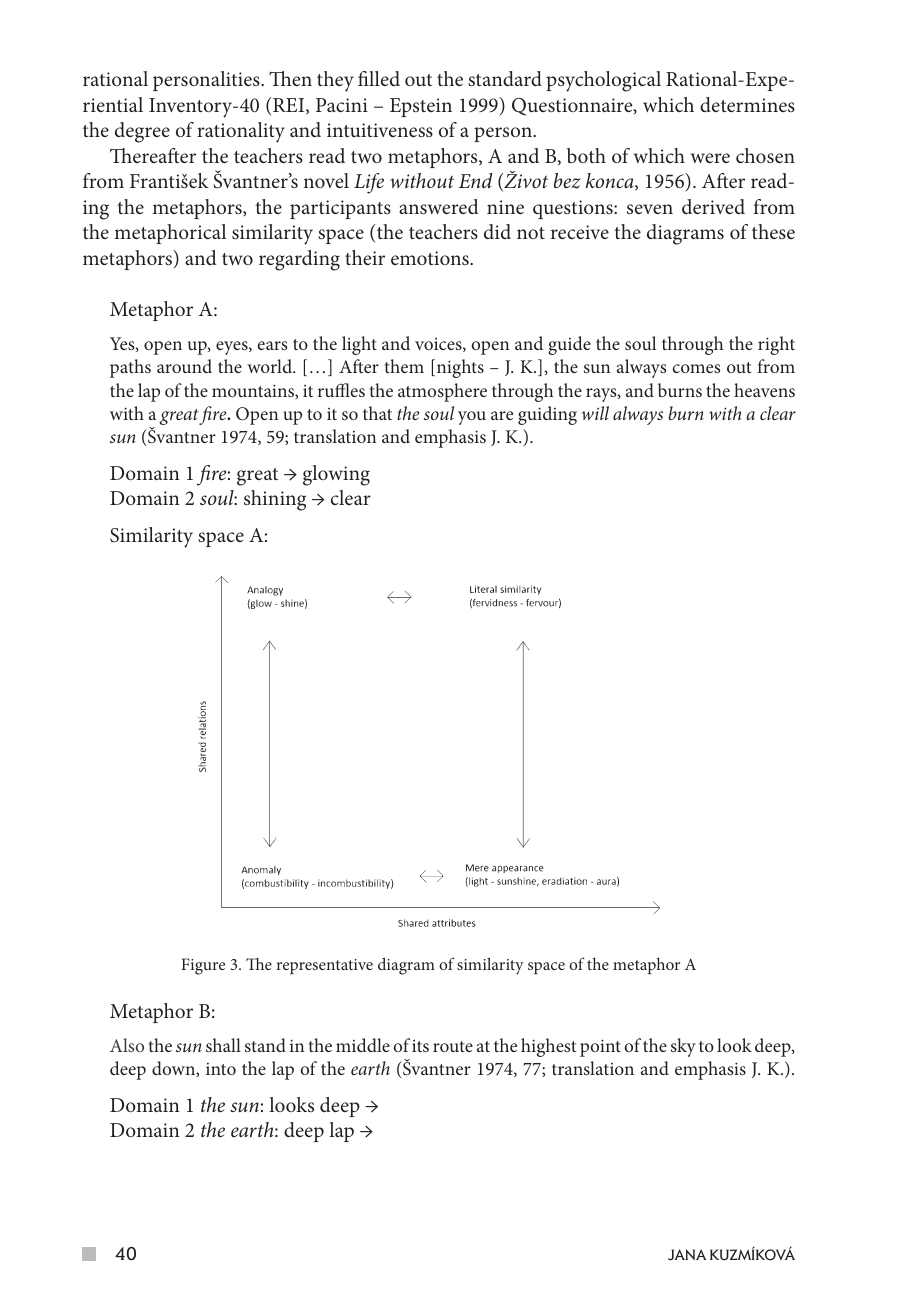 The image size is (905, 1316). What do you see at coordinates (687, 1255) in the screenshot?
I see `Jana` at bounding box center [687, 1255].
